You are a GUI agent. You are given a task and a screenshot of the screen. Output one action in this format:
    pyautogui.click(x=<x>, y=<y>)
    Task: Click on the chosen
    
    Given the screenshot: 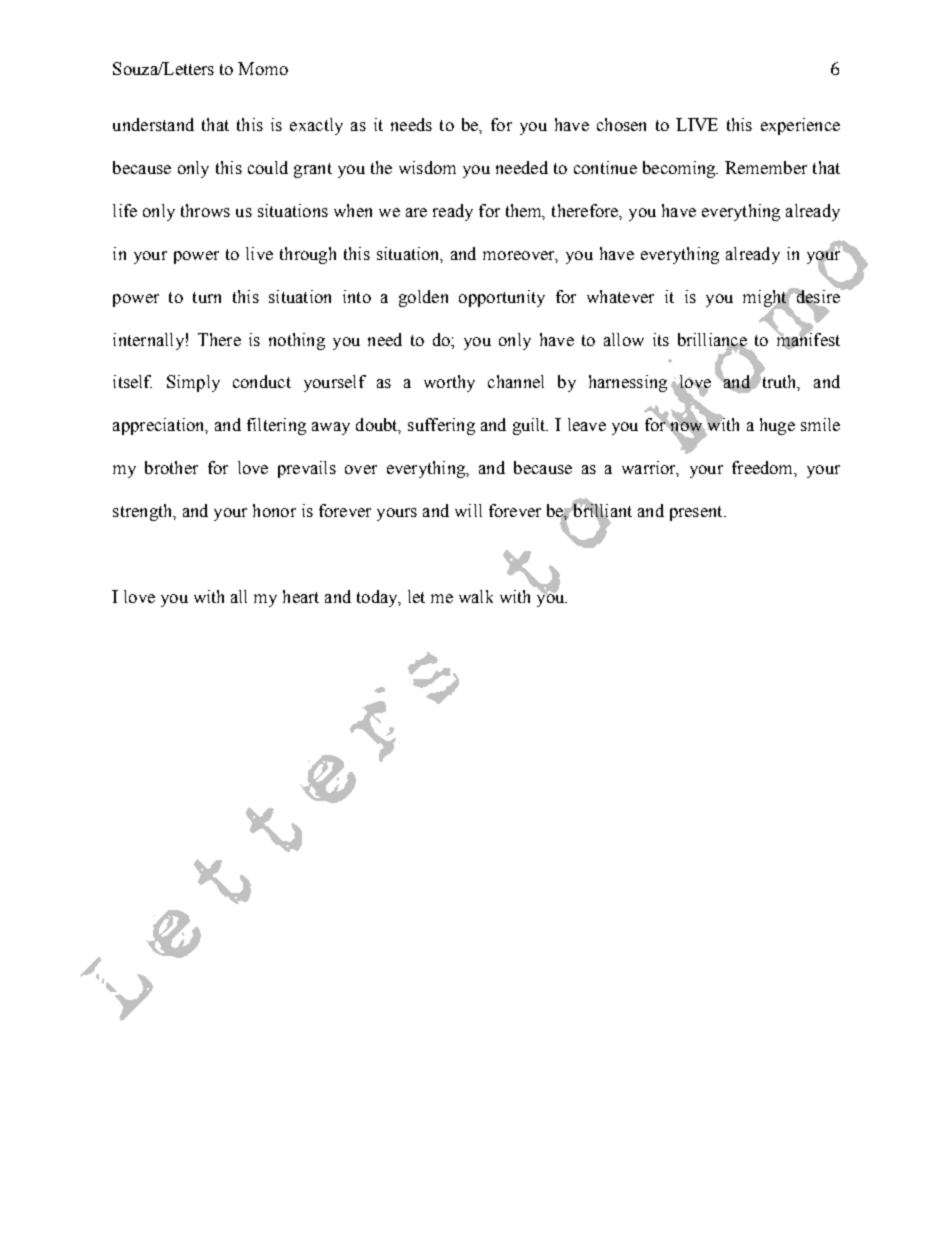 What is the action you would take?
    pyautogui.click(x=621, y=124)
